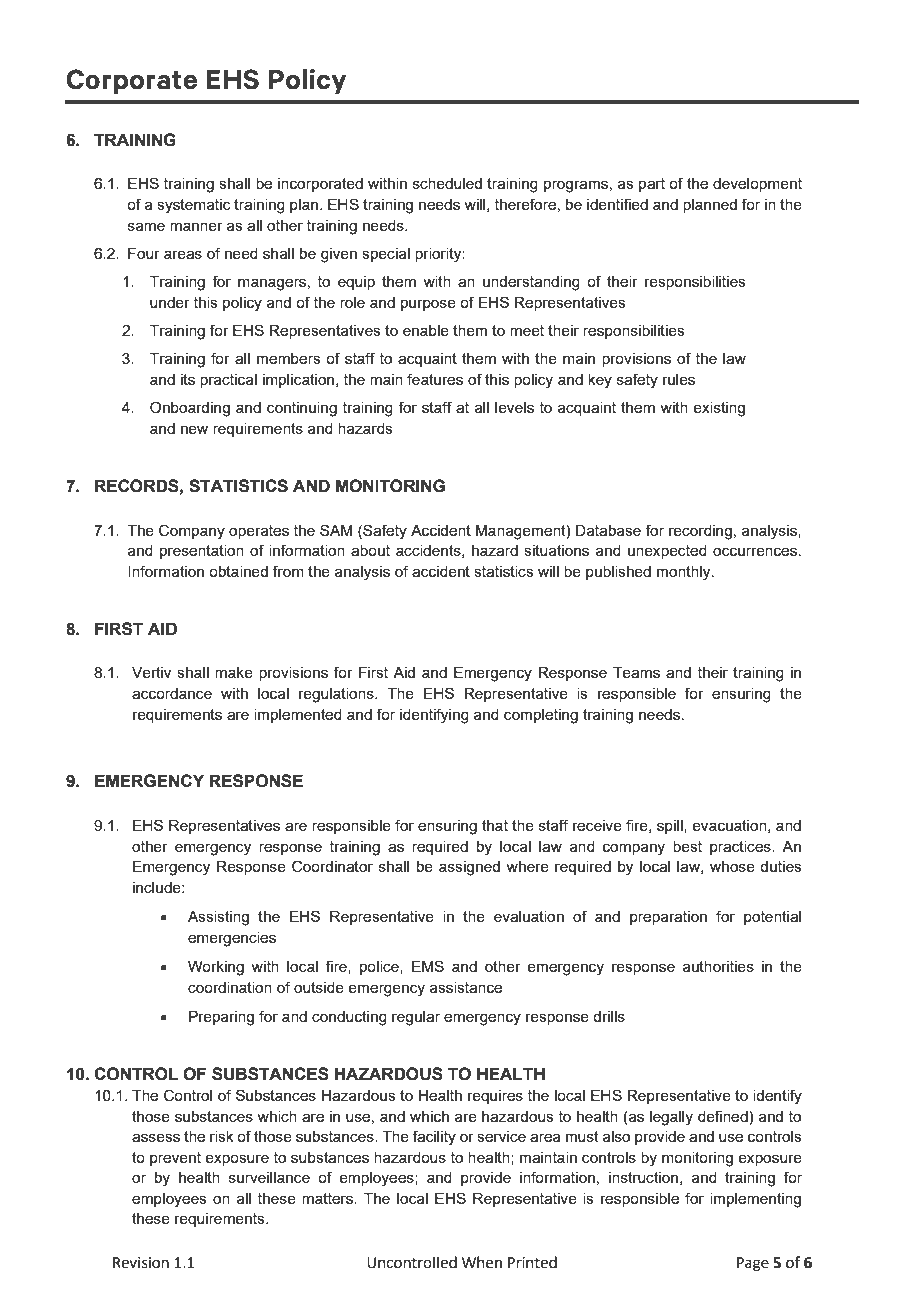 The width and height of the page is (924, 1308). I want to click on part, so click(652, 185).
